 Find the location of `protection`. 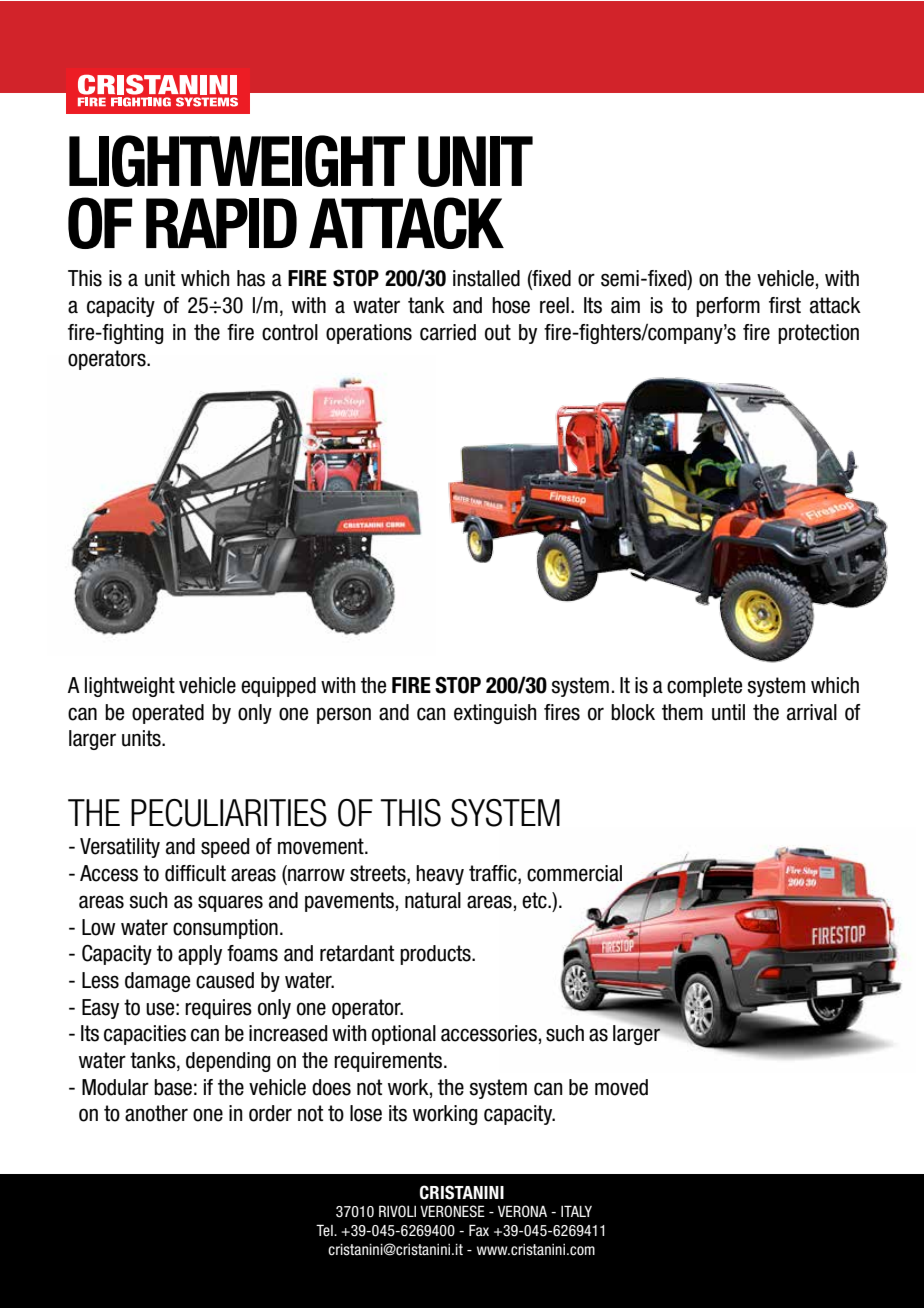

protection is located at coordinates (818, 334).
